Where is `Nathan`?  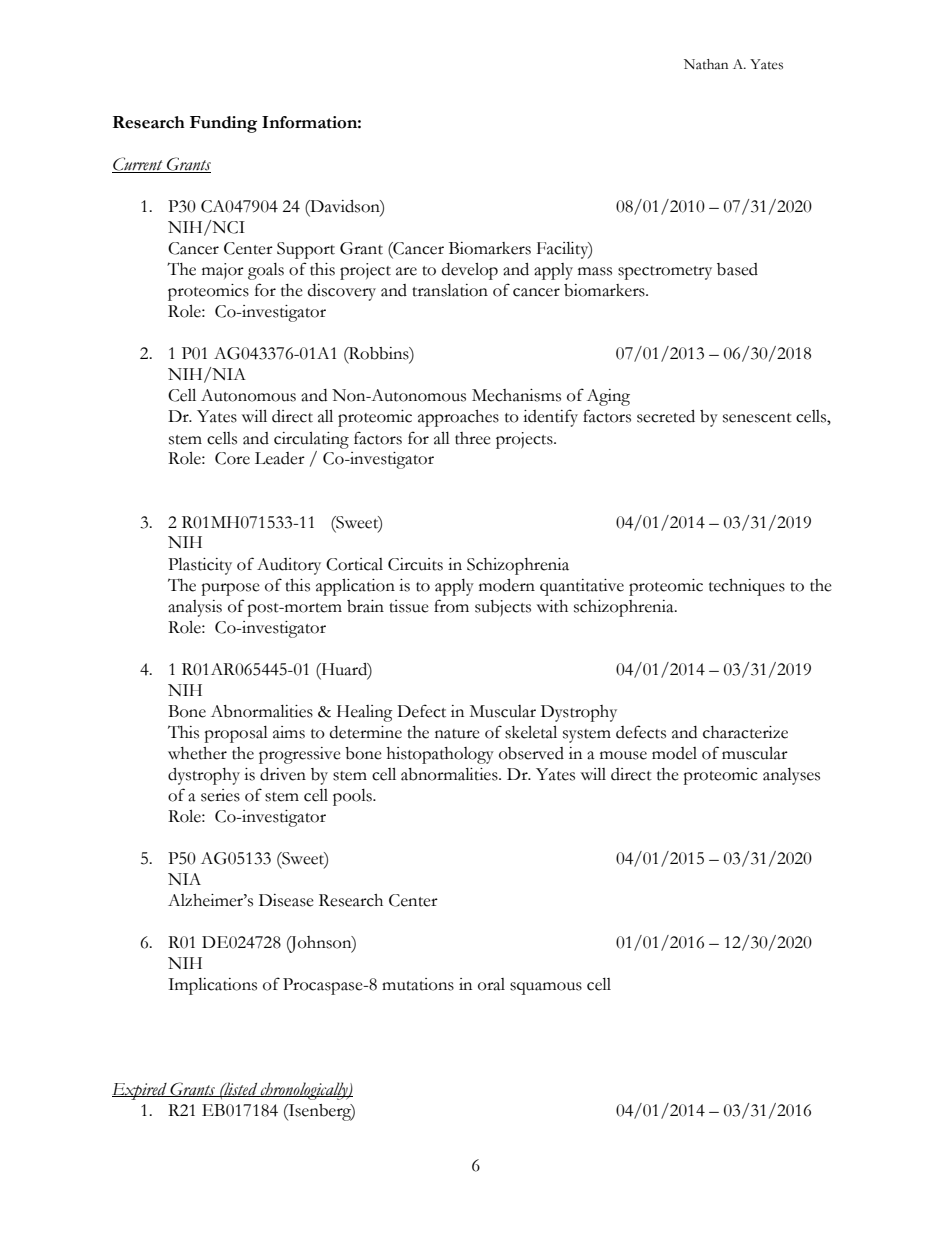
Nathan is located at coordinates (706, 64).
